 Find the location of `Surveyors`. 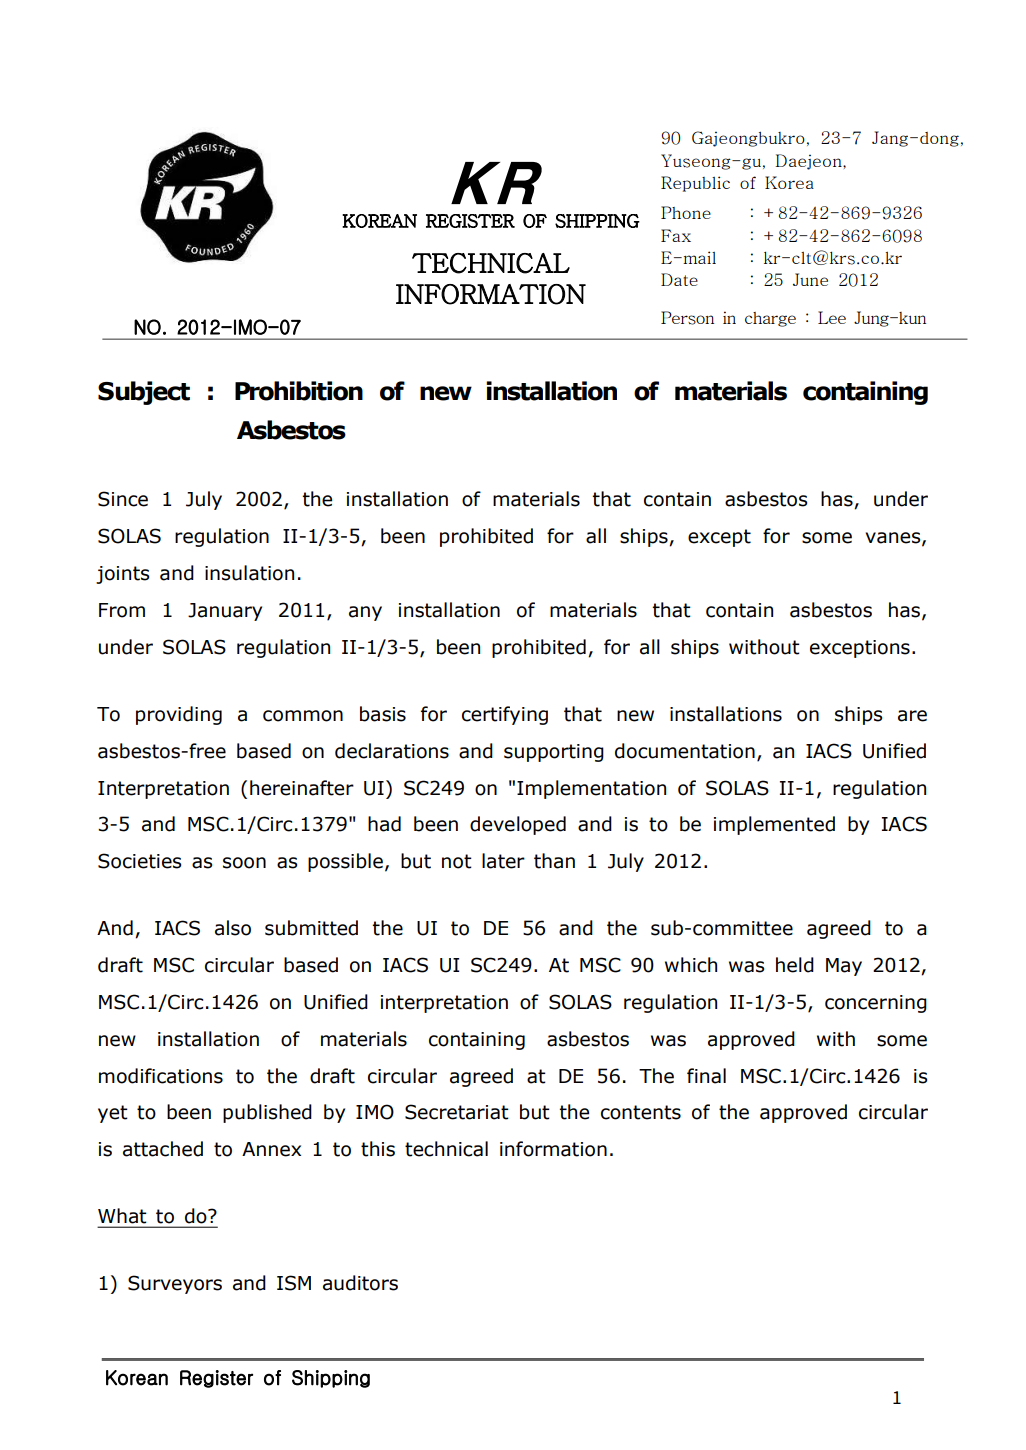

Surveyors is located at coordinates (175, 1284).
